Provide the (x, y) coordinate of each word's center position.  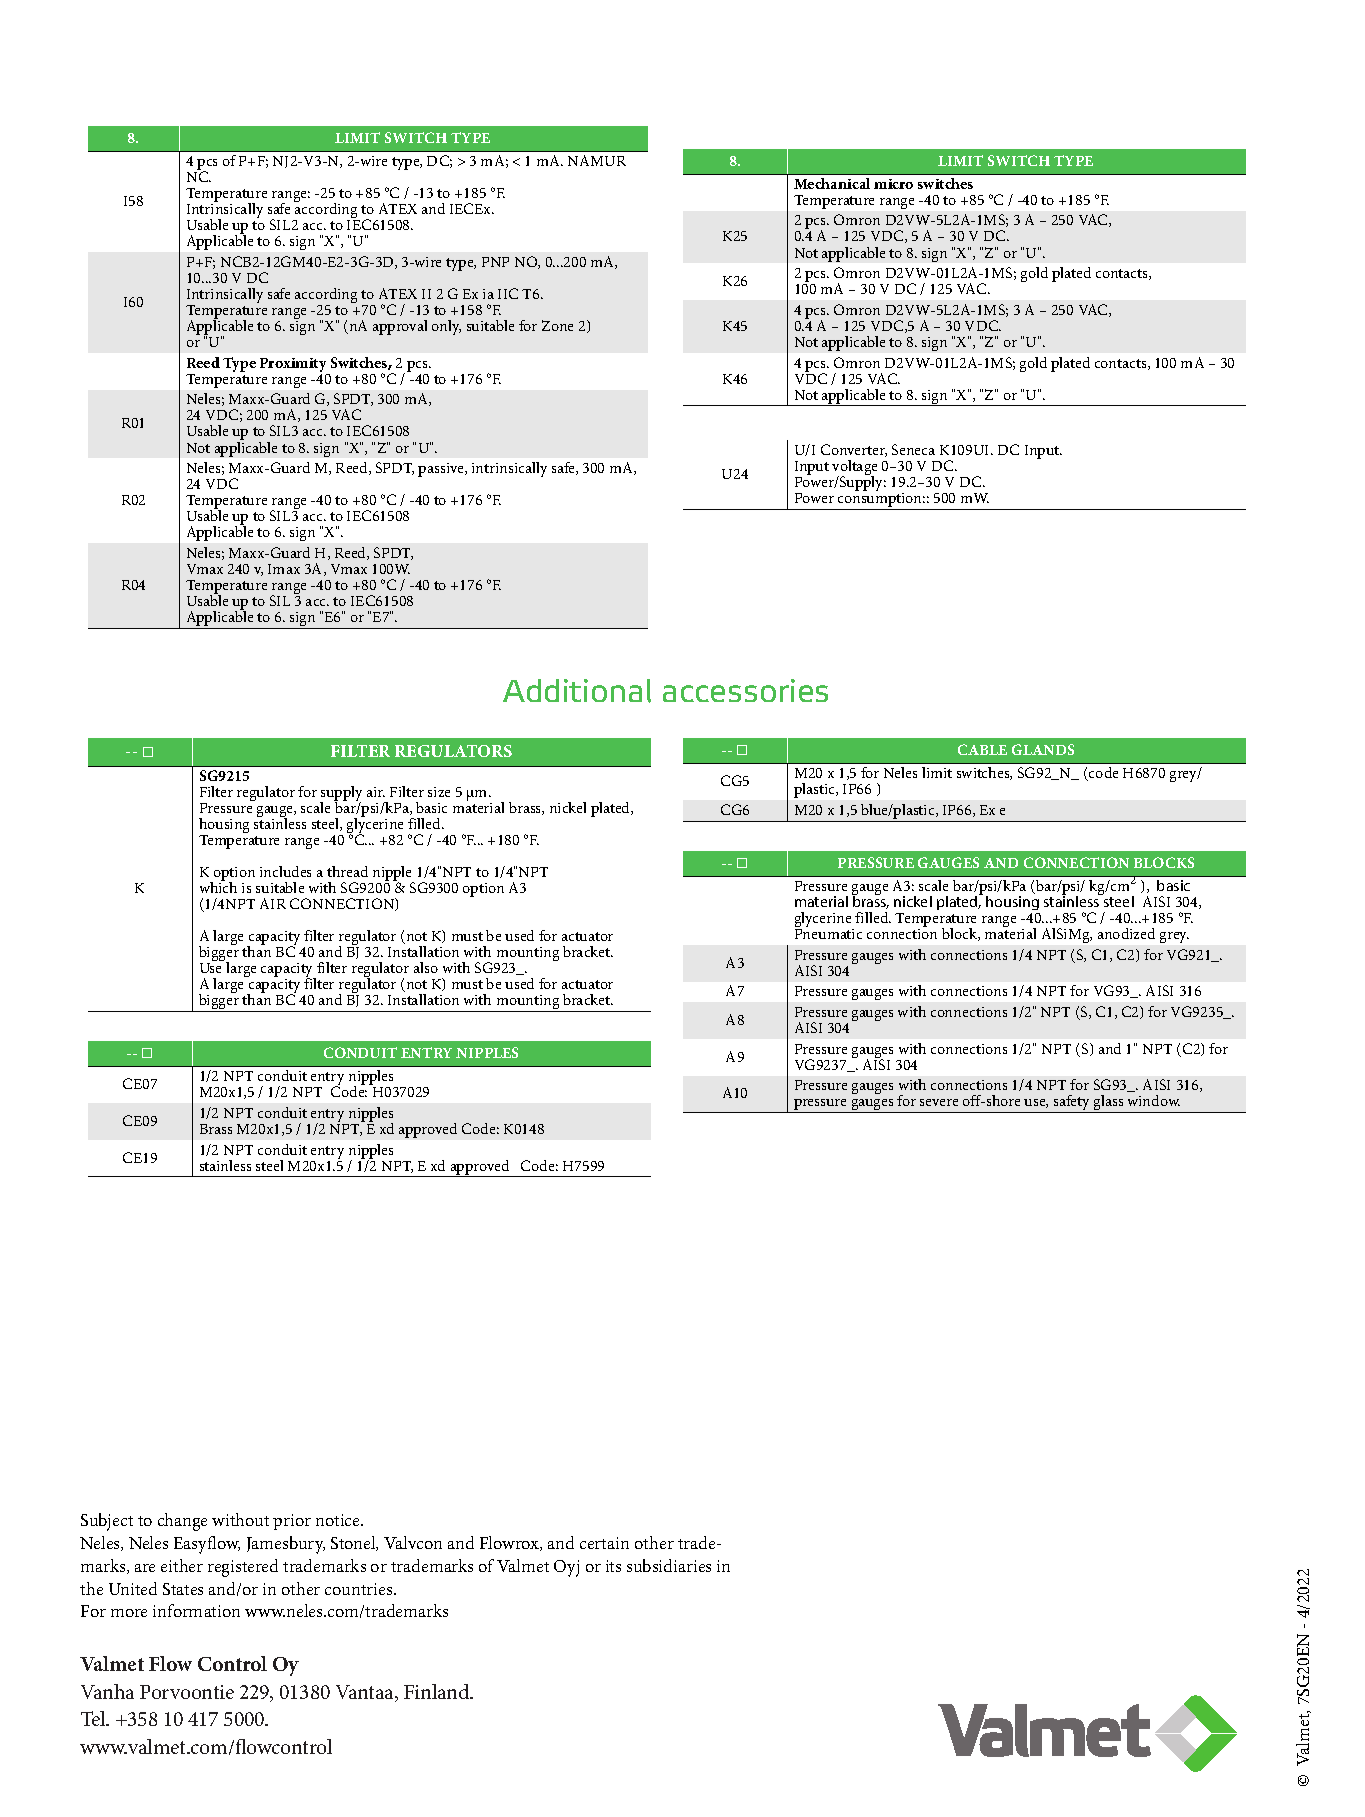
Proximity (293, 365)
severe (939, 1102)
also (426, 967)
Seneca (913, 449)
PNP (495, 262)
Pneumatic (828, 934)
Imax (284, 569)
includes (285, 871)
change (182, 1522)
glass (1109, 1104)
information (196, 1610)
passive (442, 470)
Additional (577, 691)
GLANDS (1043, 749)
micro (893, 184)
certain (604, 1543)
